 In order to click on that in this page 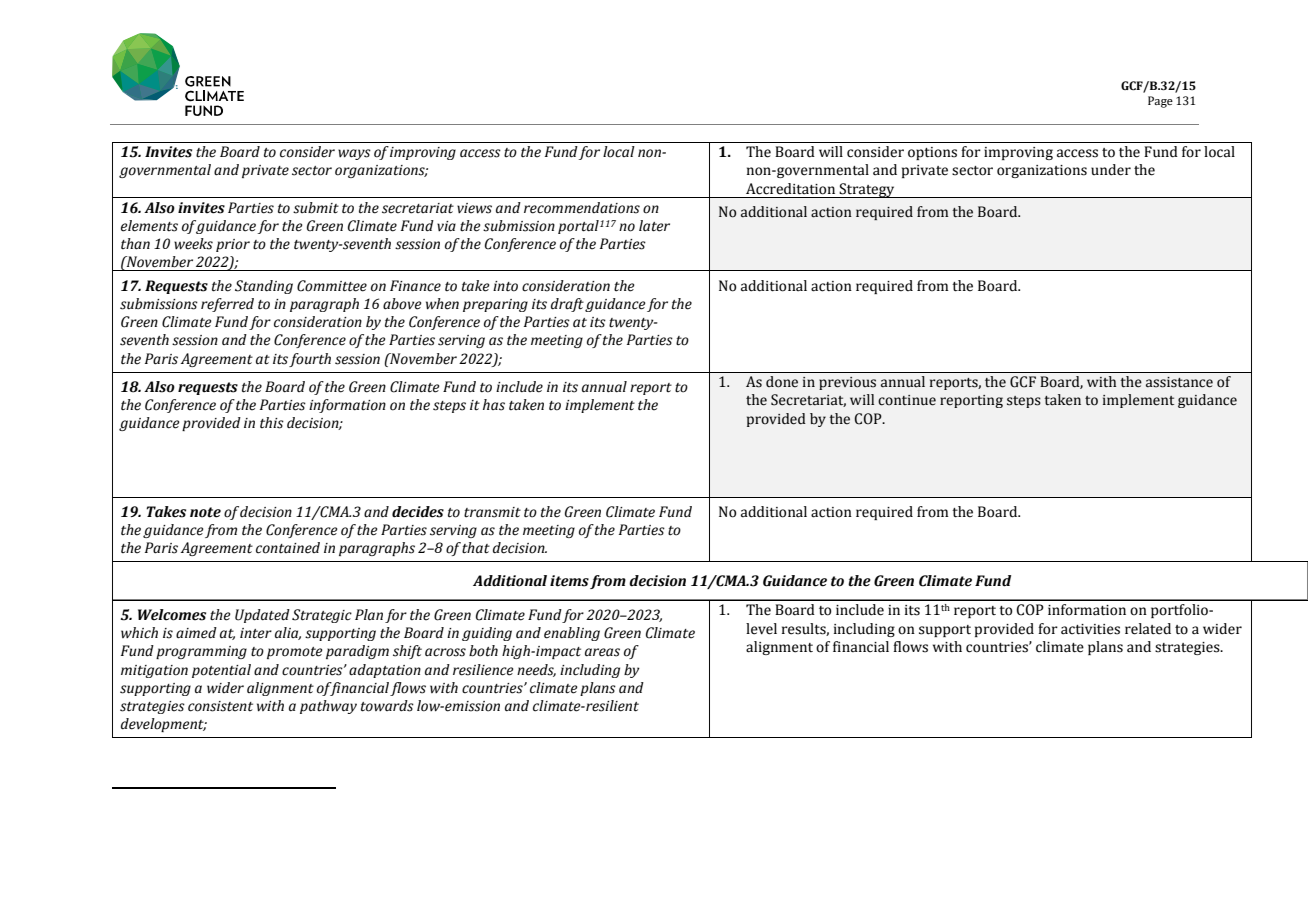, I will do `click(476, 548)`.
